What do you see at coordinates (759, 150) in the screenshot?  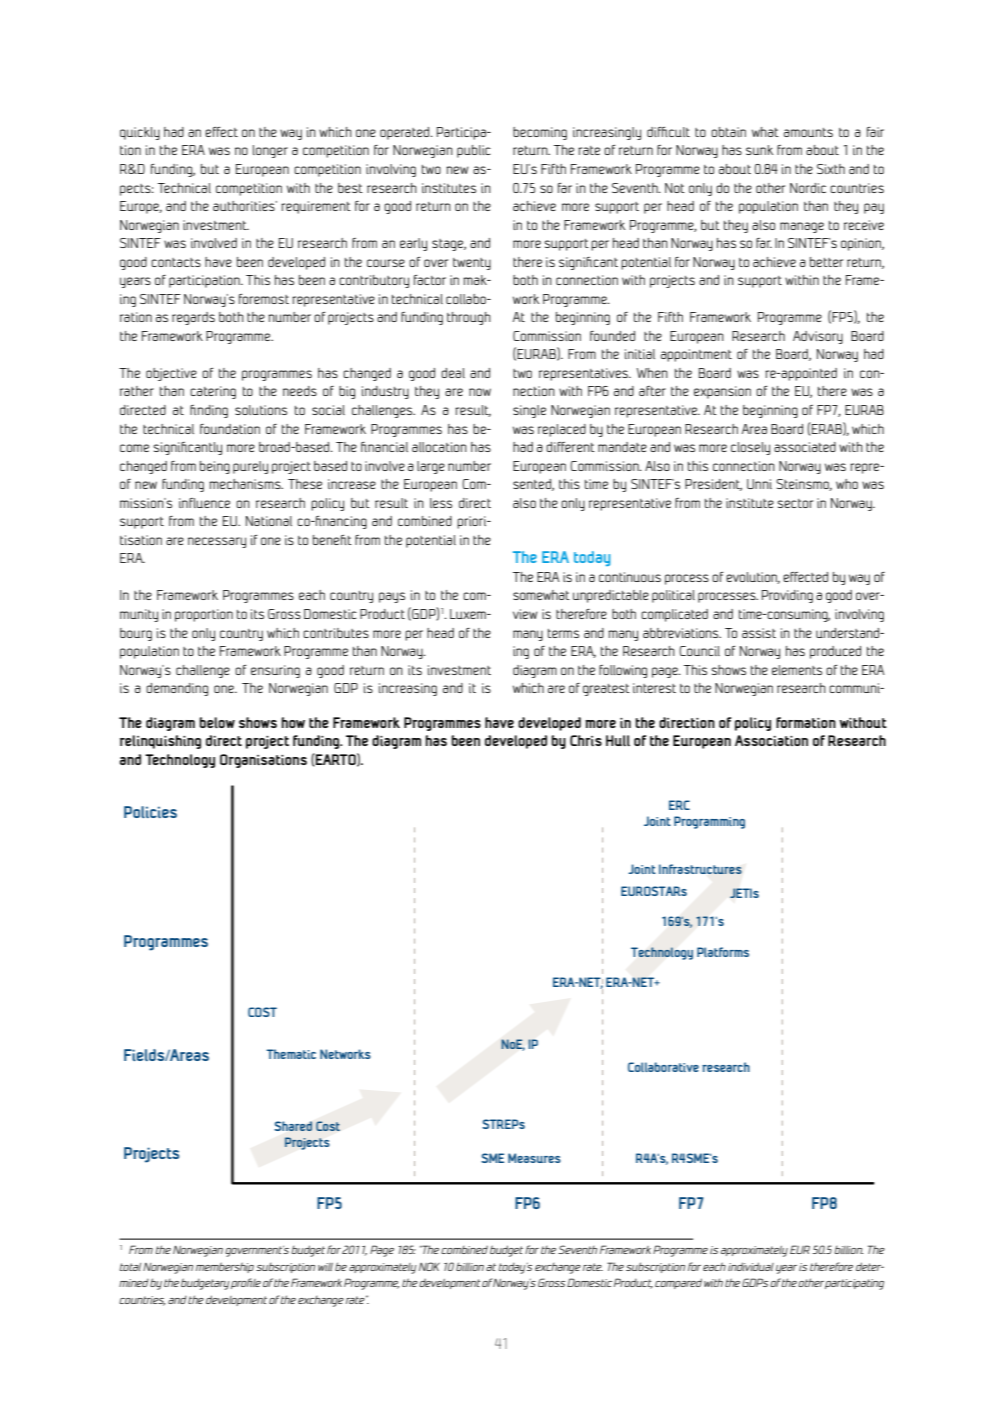 I see `sunk` at bounding box center [759, 150].
